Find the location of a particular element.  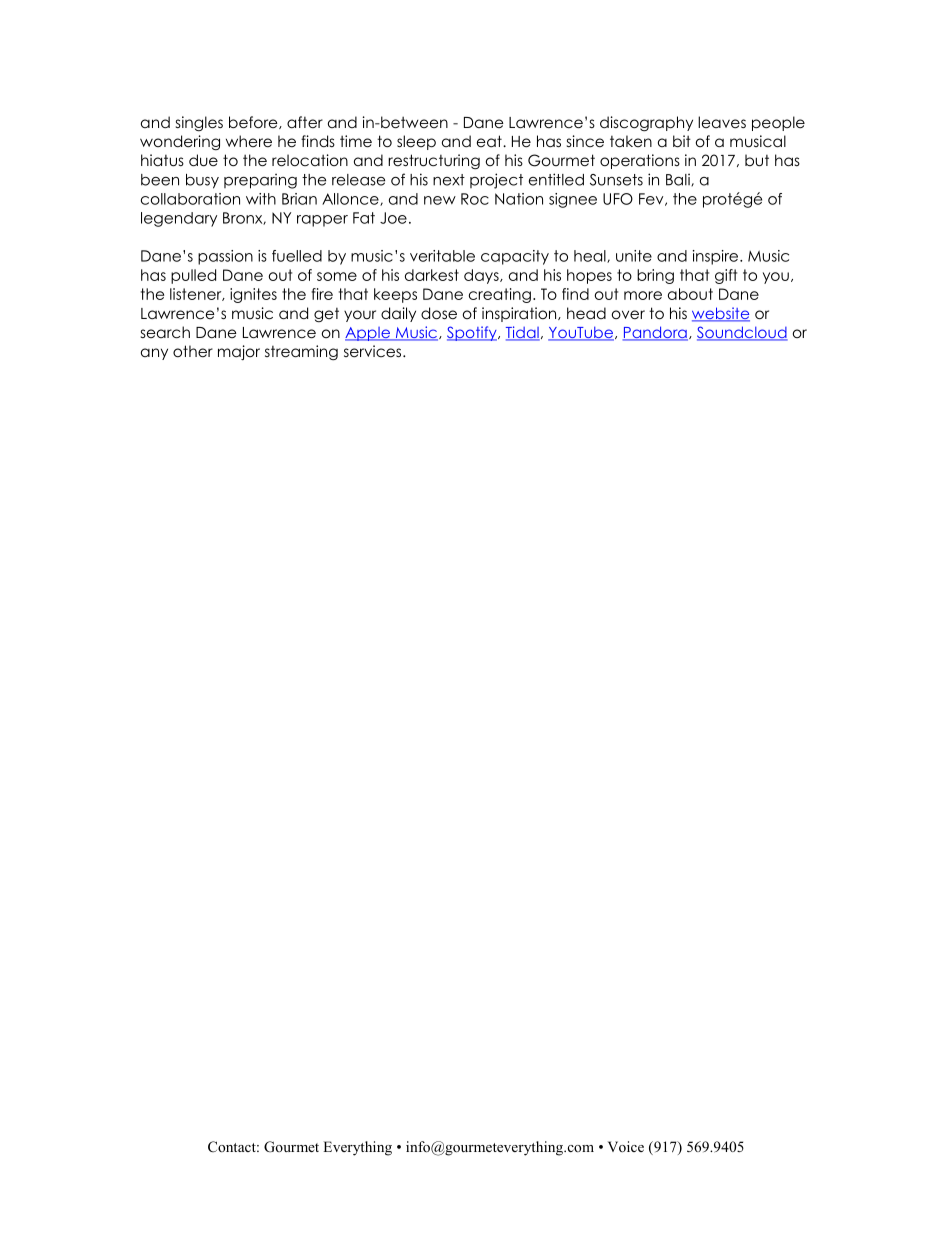

where is located at coordinates (249, 141).
